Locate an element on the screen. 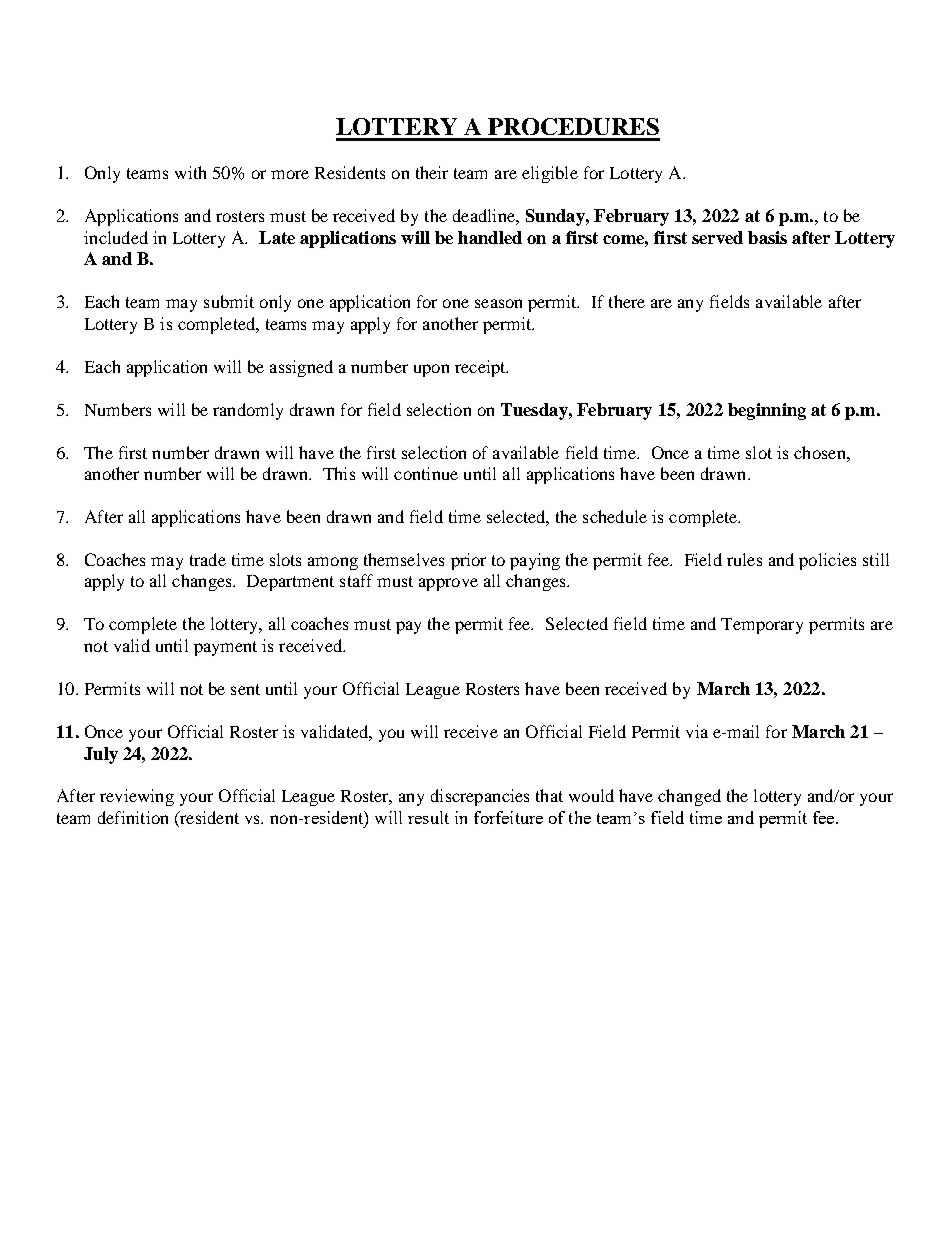  submit is located at coordinates (229, 301).
